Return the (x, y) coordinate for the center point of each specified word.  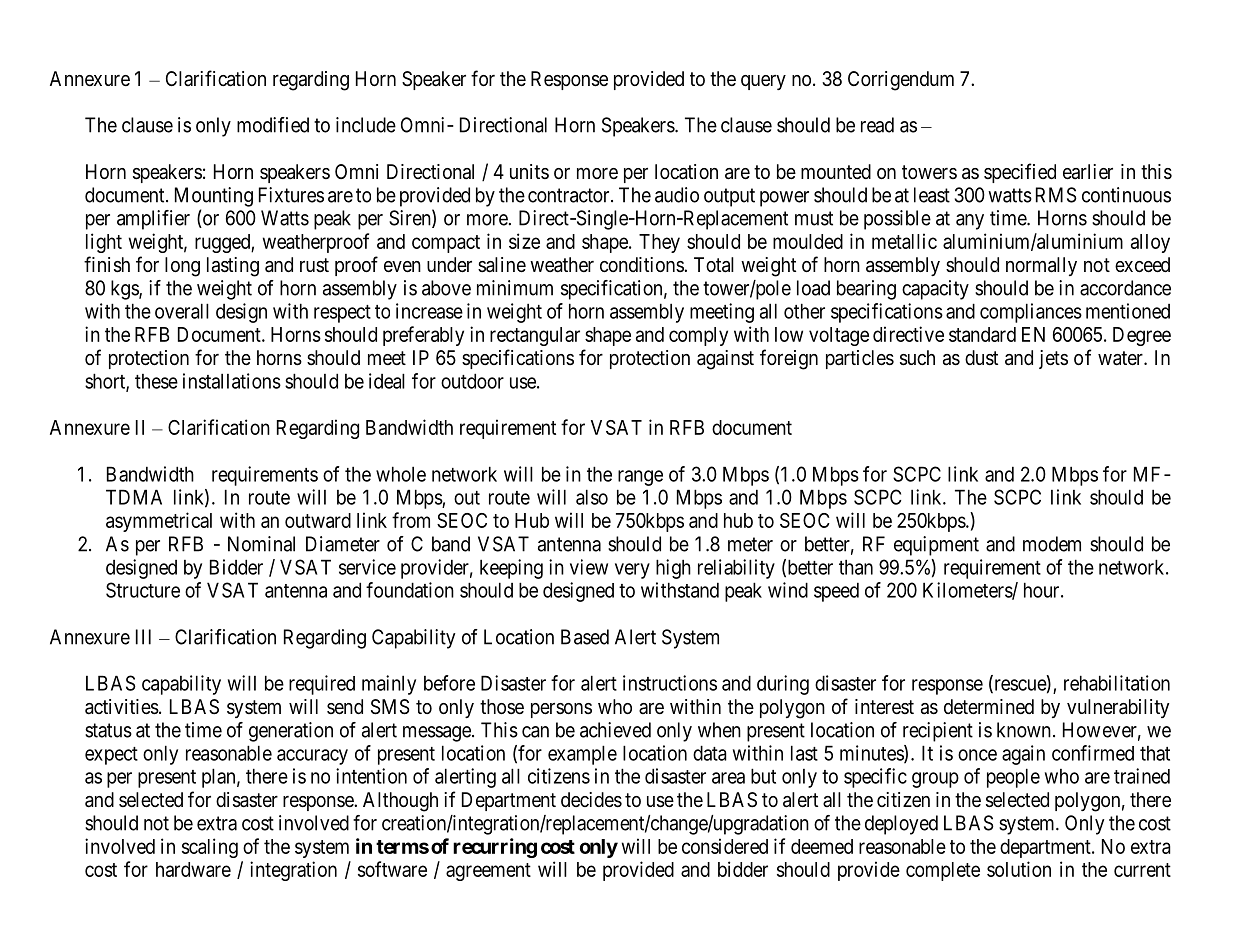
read (877, 125)
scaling (210, 848)
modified (273, 125)
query (763, 82)
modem (1052, 544)
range (640, 478)
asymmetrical (159, 522)
